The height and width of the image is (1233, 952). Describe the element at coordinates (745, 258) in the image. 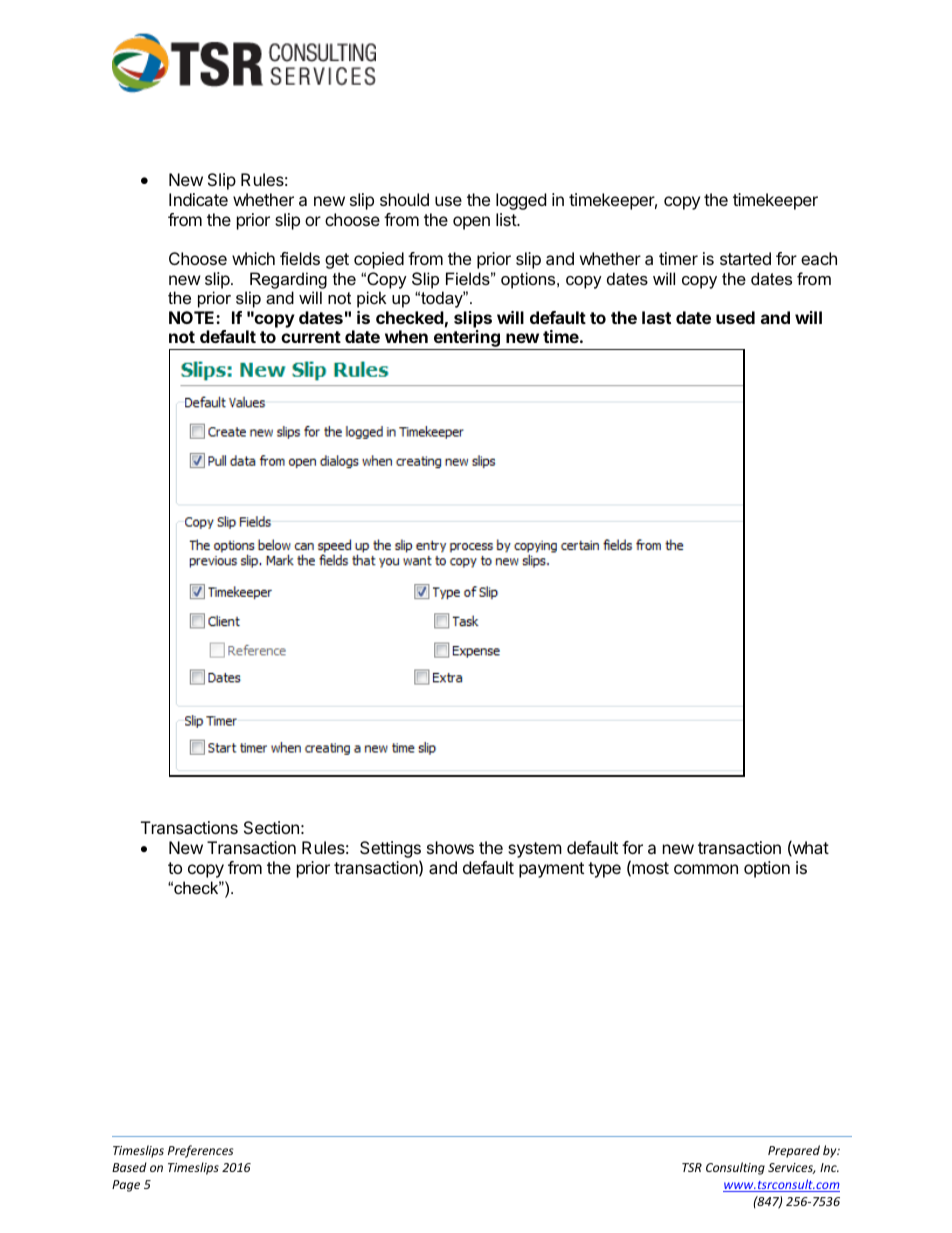

I see `started` at that location.
